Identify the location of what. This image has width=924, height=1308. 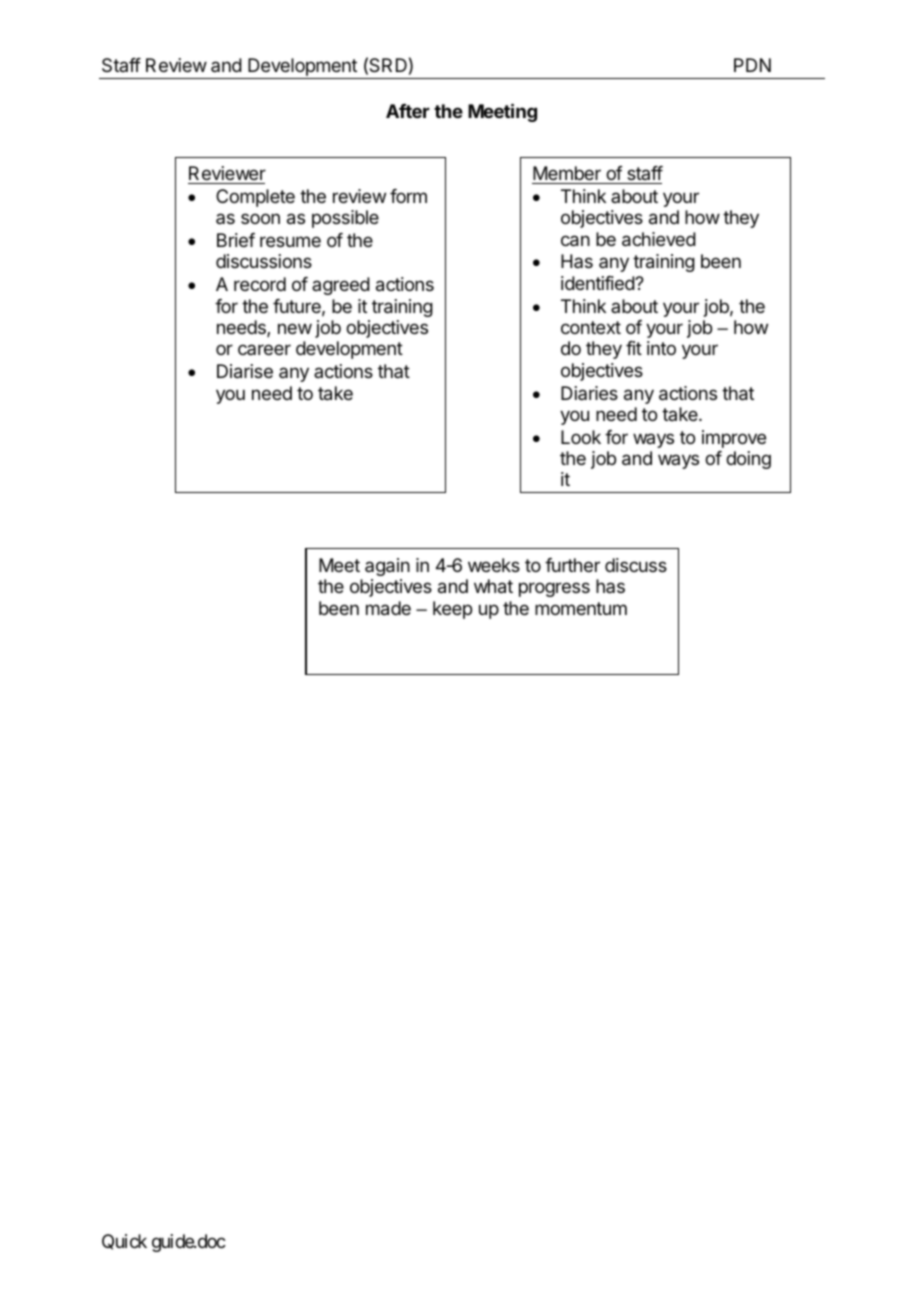
(493, 586).
